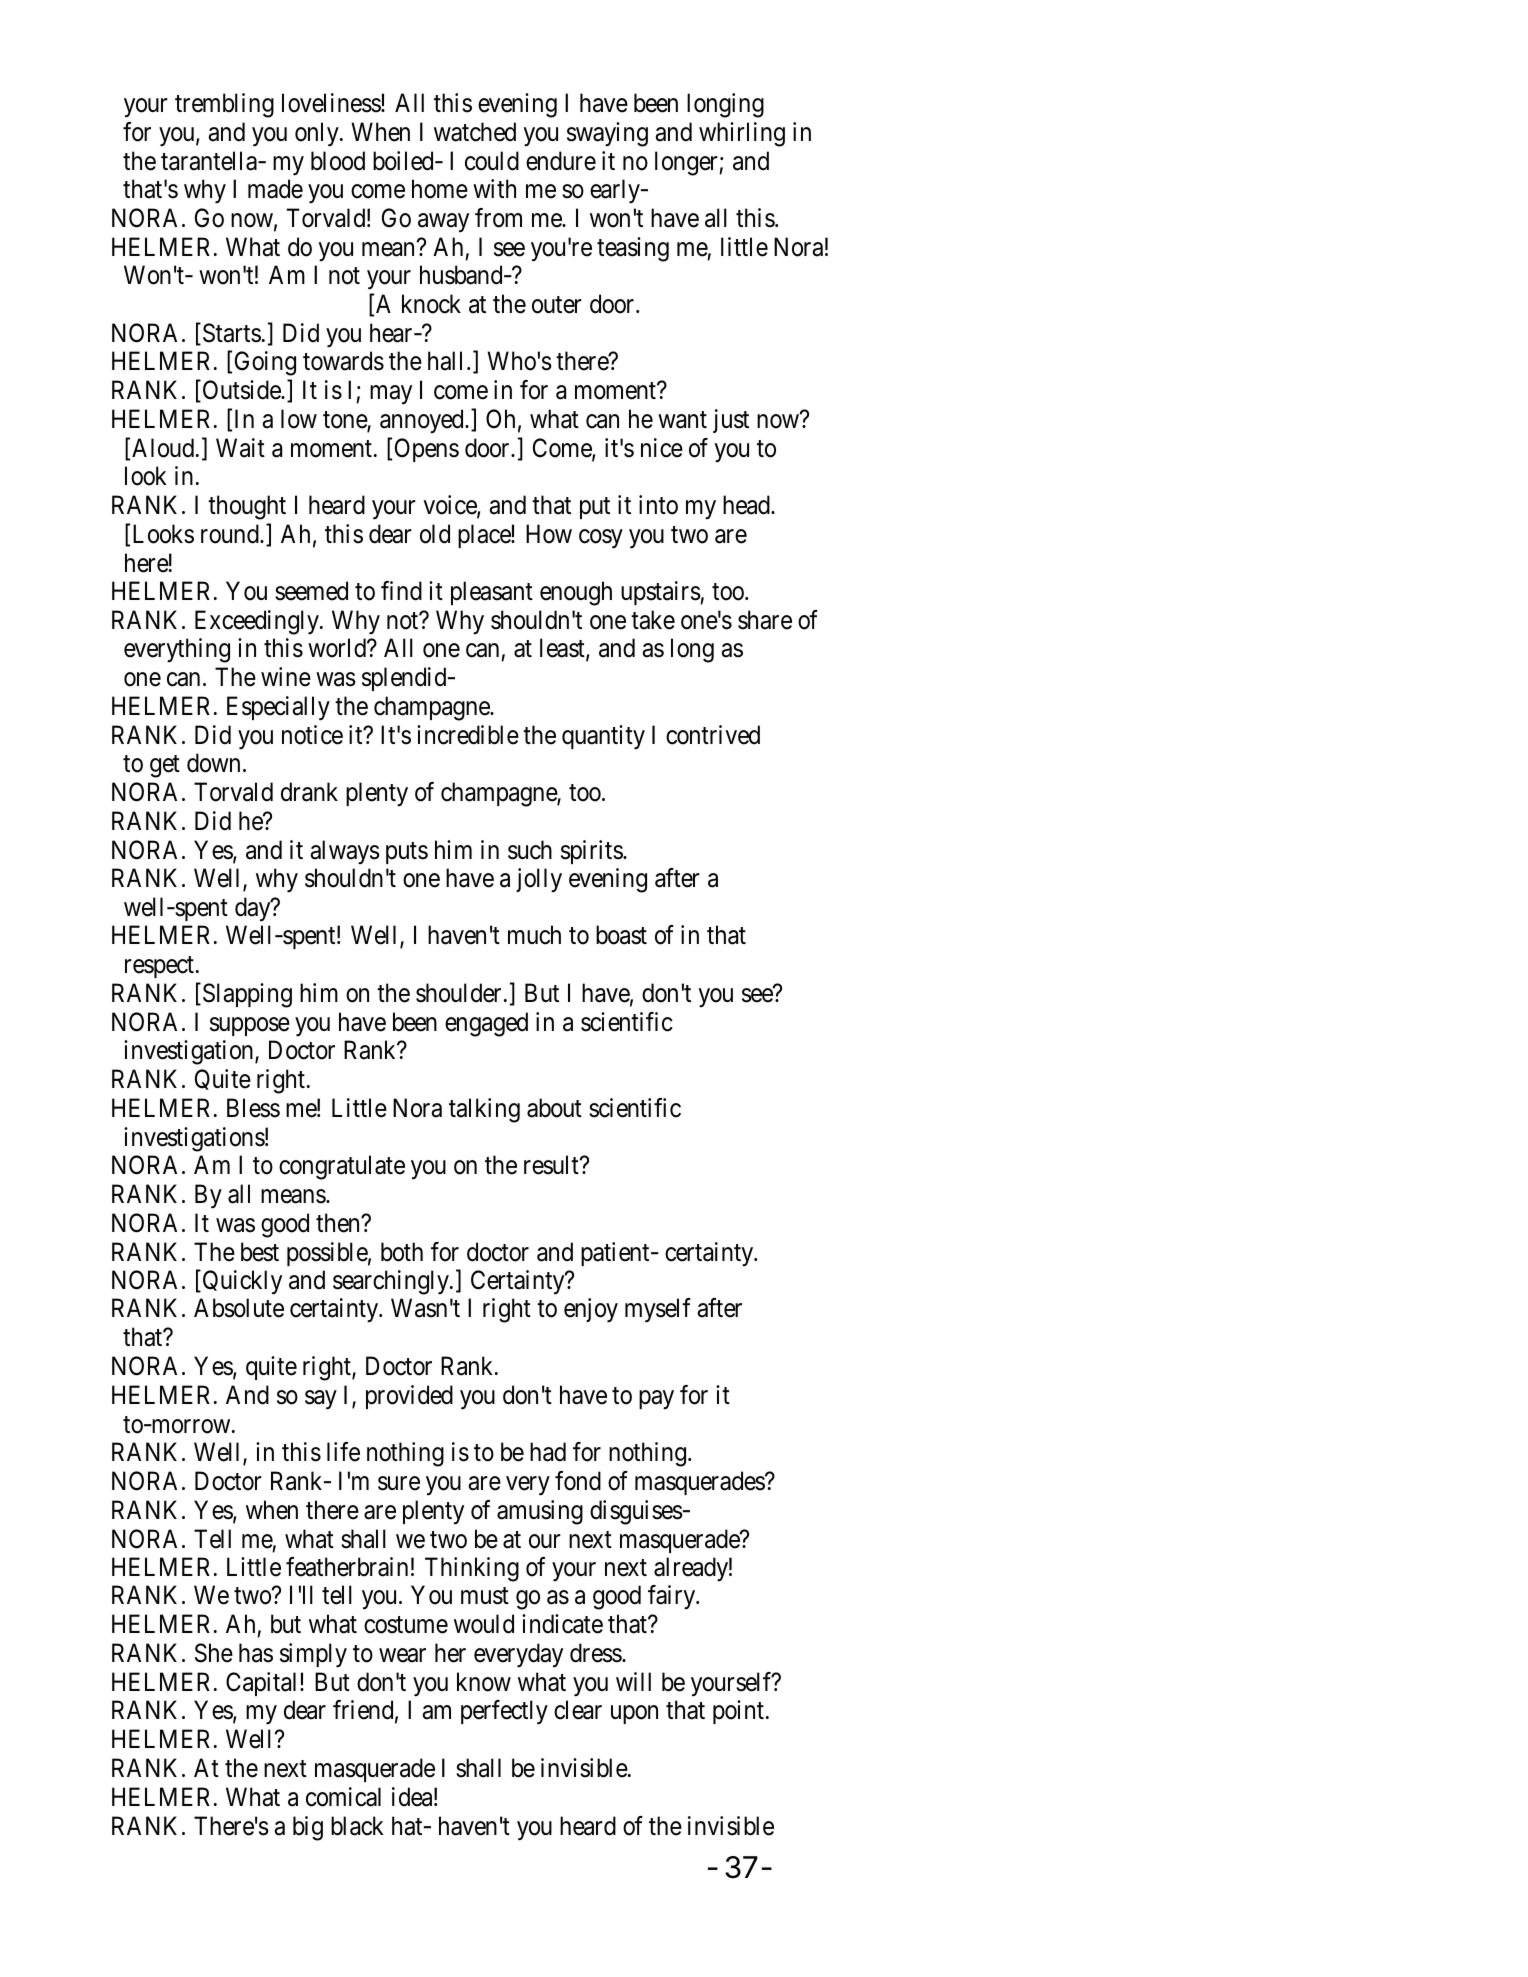 This document has width=1528, height=1977. Describe the element at coordinates (738, 1712) in the document. I see `point` at that location.
